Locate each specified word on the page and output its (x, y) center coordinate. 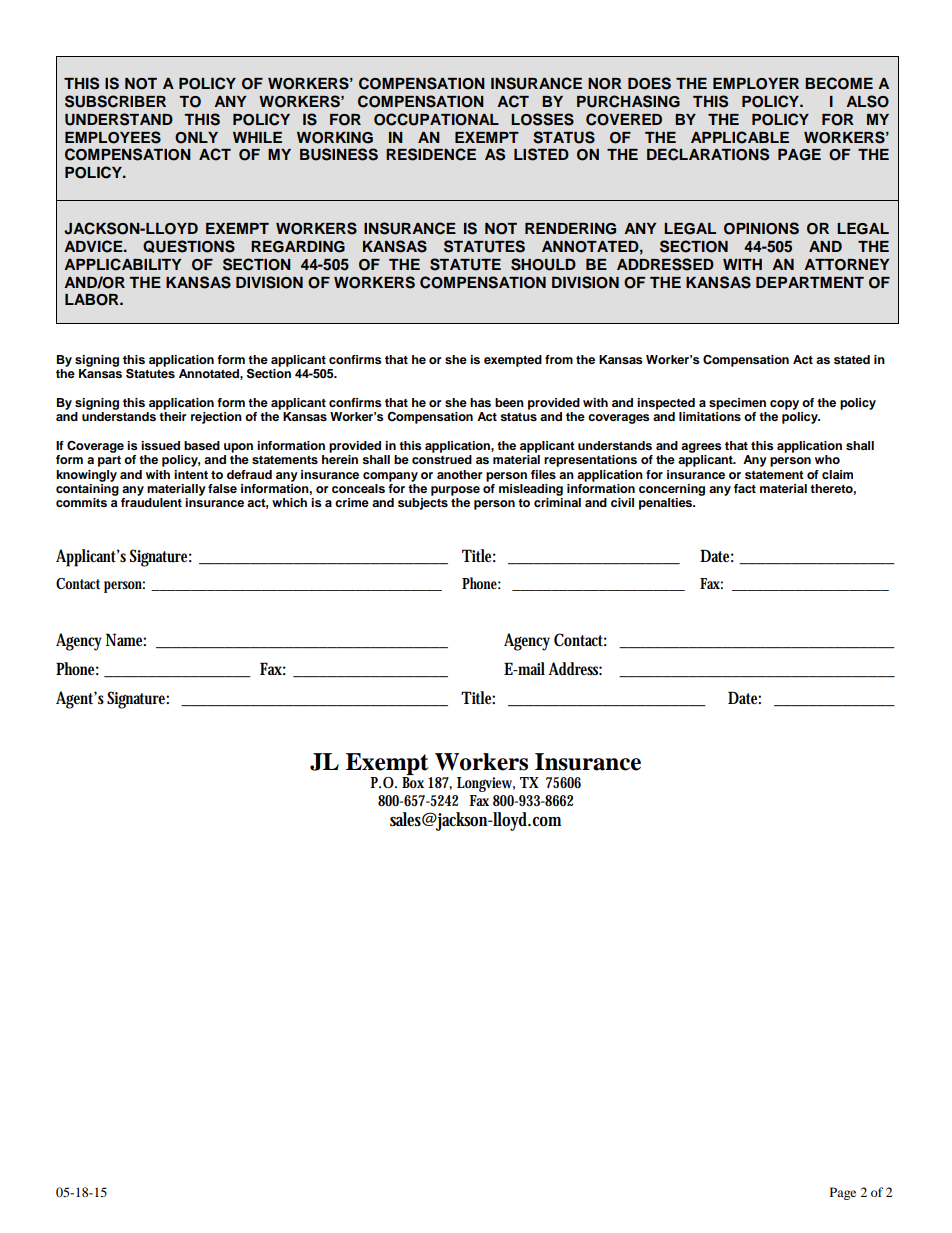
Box (413, 782)
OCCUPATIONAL (436, 119)
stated (852, 359)
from (559, 359)
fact (745, 488)
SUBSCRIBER (115, 101)
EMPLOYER (756, 84)
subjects (423, 504)
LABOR (93, 300)
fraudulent (151, 502)
